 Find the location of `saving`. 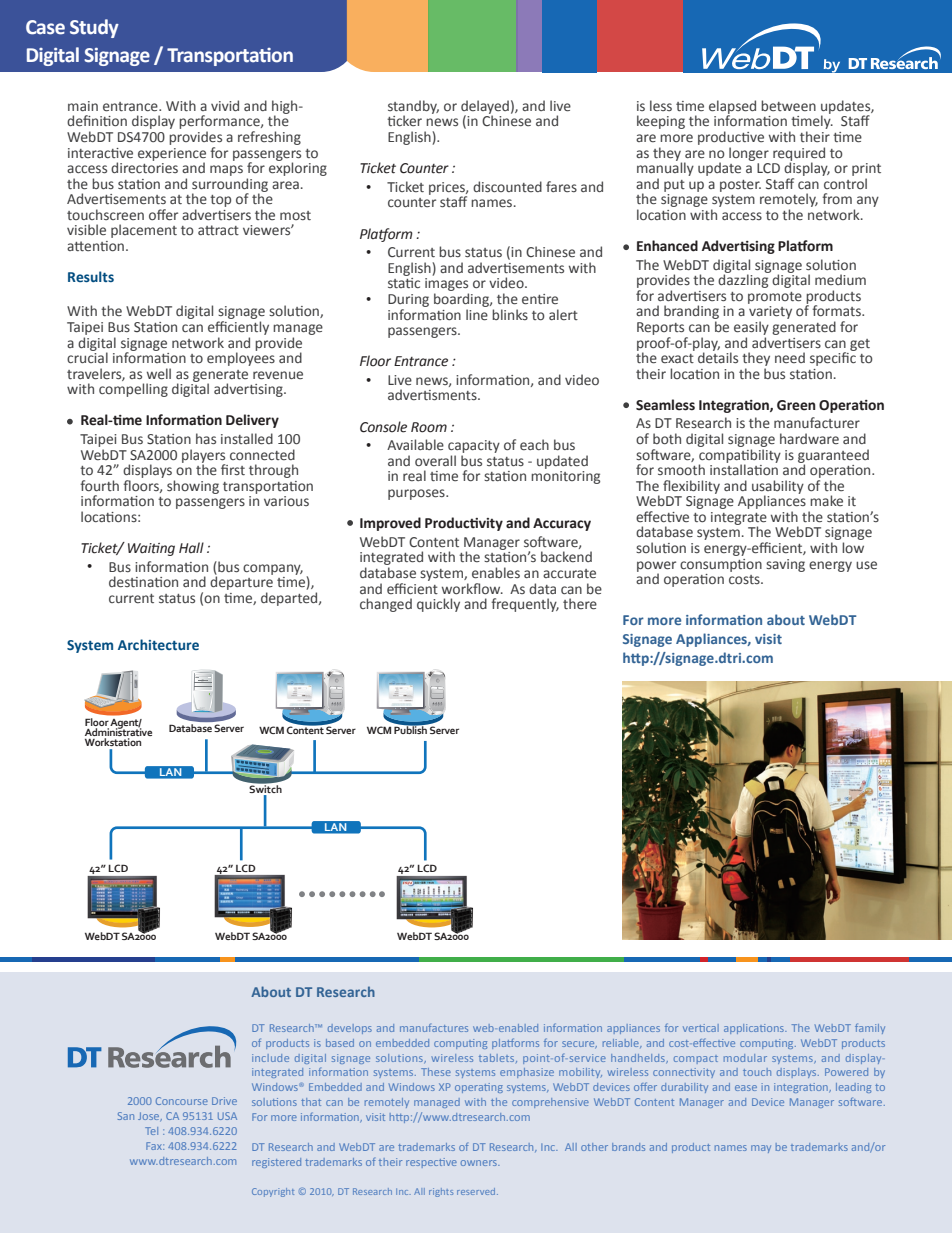

saving is located at coordinates (785, 565).
